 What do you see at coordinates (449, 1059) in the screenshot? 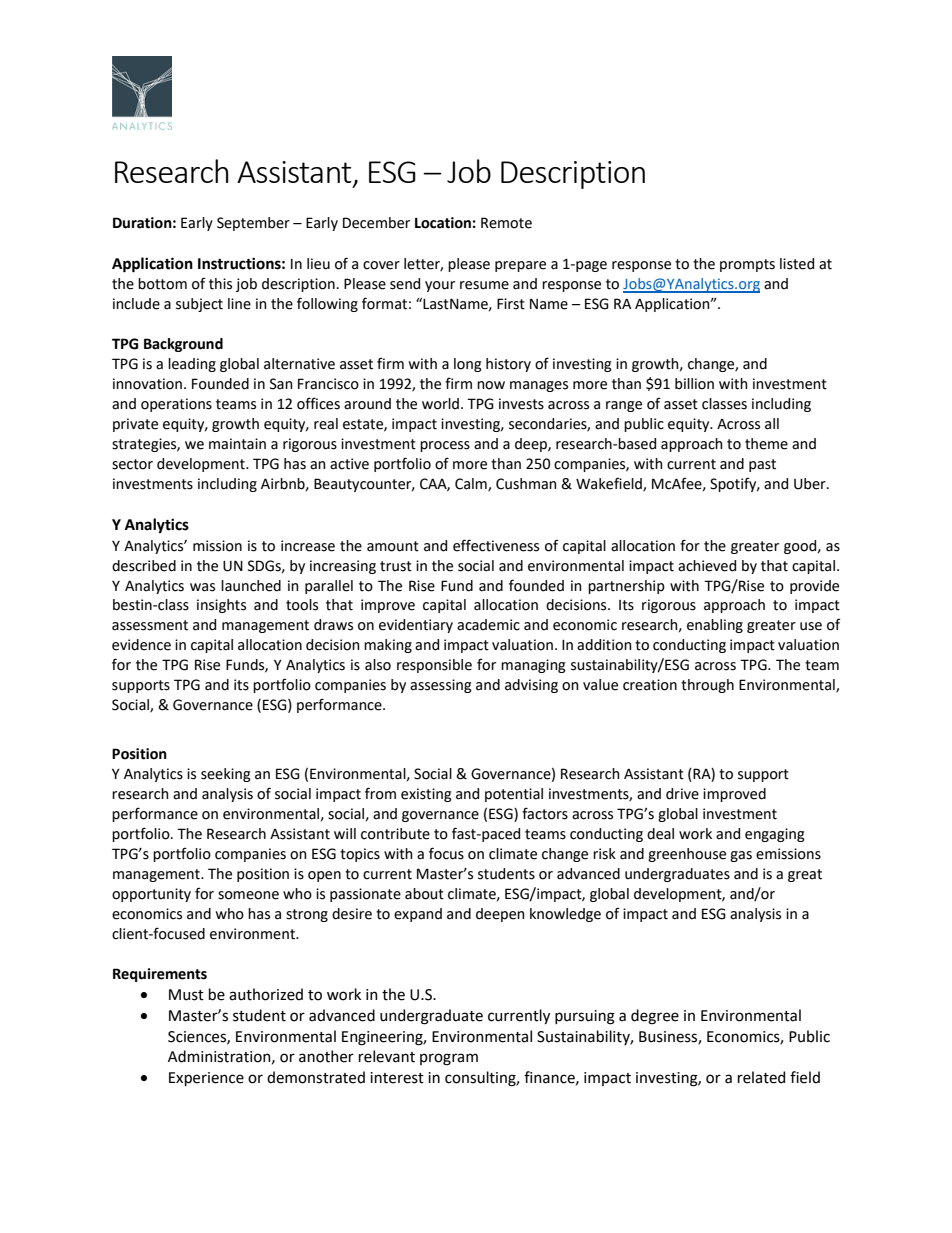
I see `program` at bounding box center [449, 1059].
